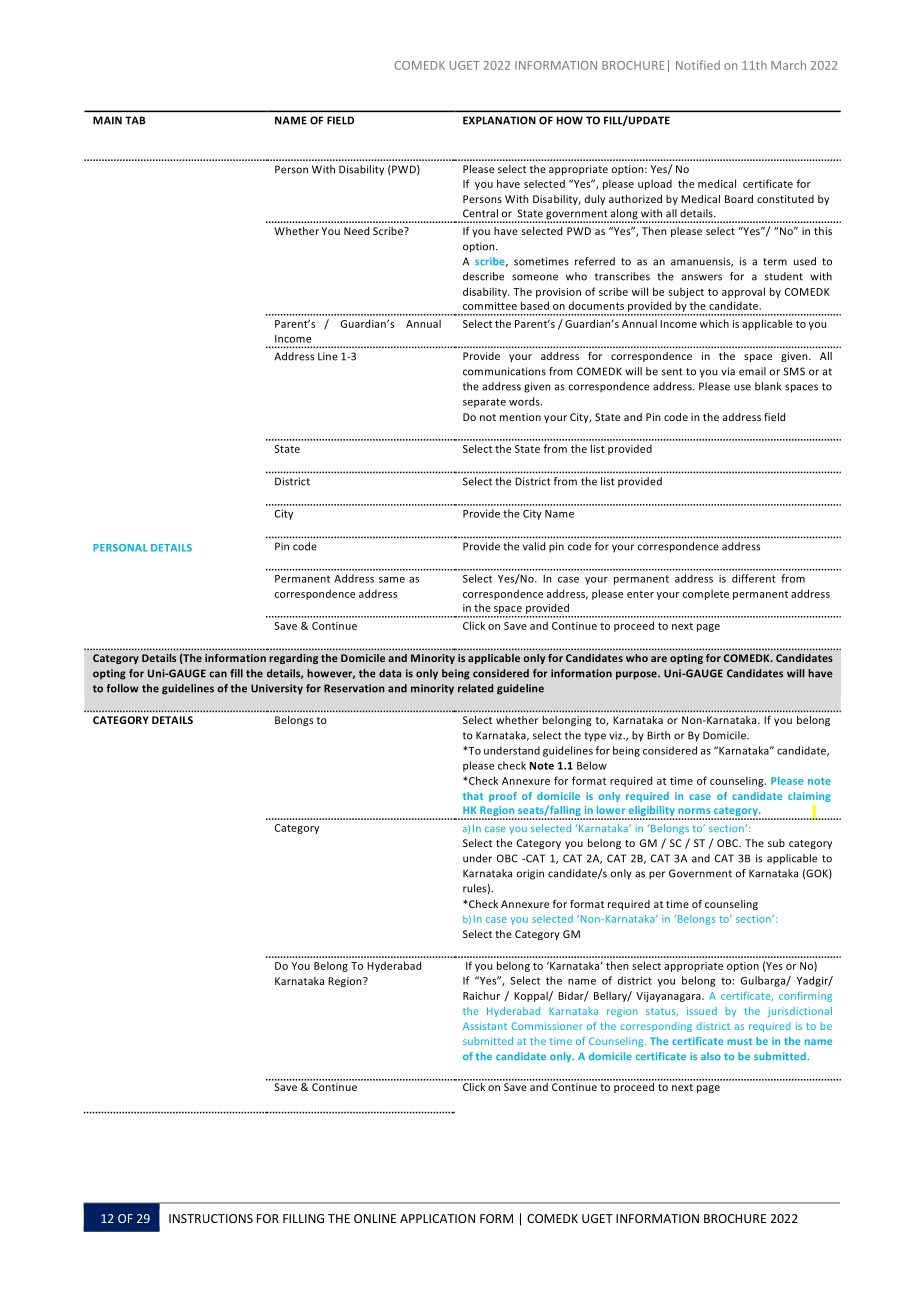  What do you see at coordinates (135, 120) in the page?
I see `TAB` at bounding box center [135, 120].
